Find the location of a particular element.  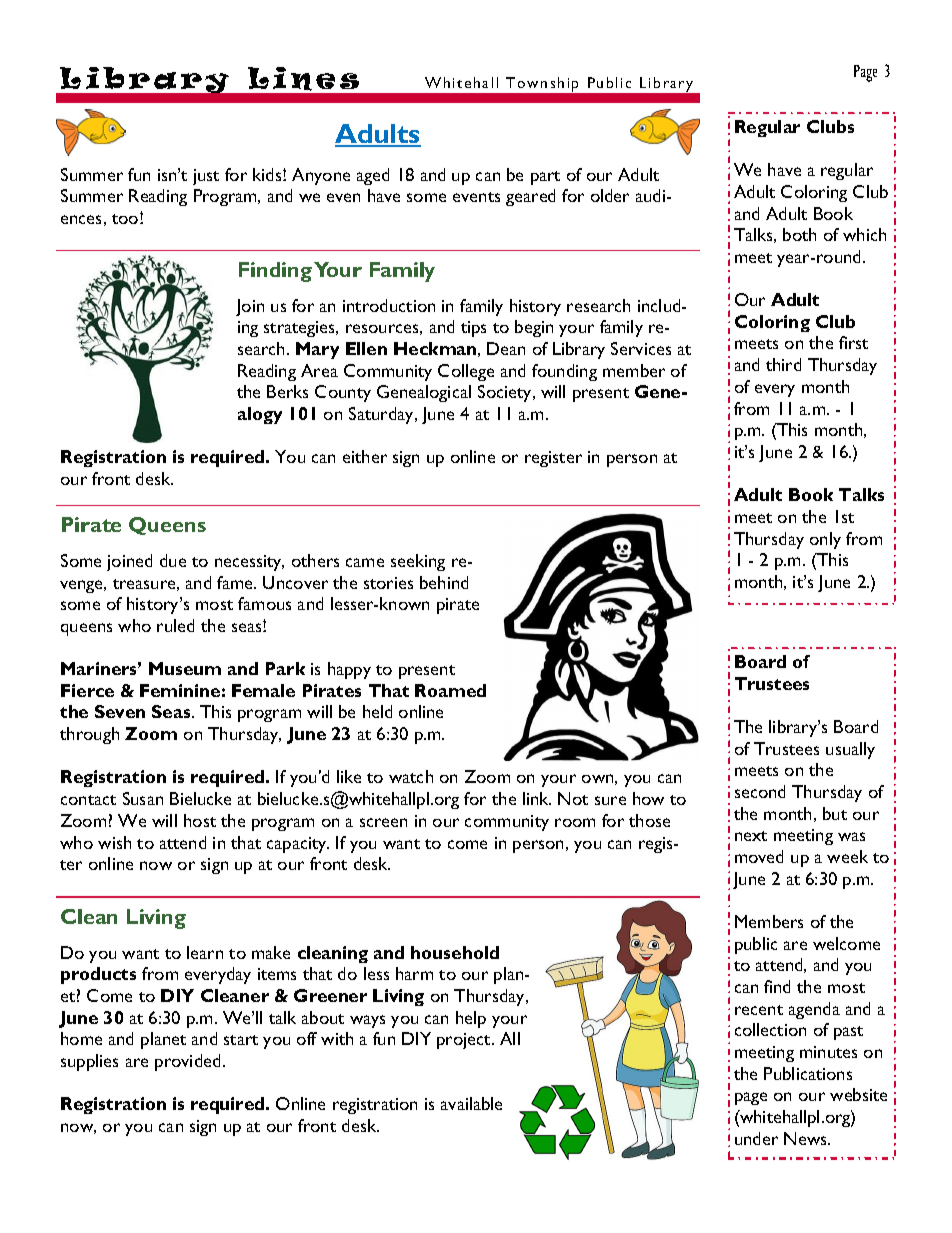

household is located at coordinates (455, 952).
